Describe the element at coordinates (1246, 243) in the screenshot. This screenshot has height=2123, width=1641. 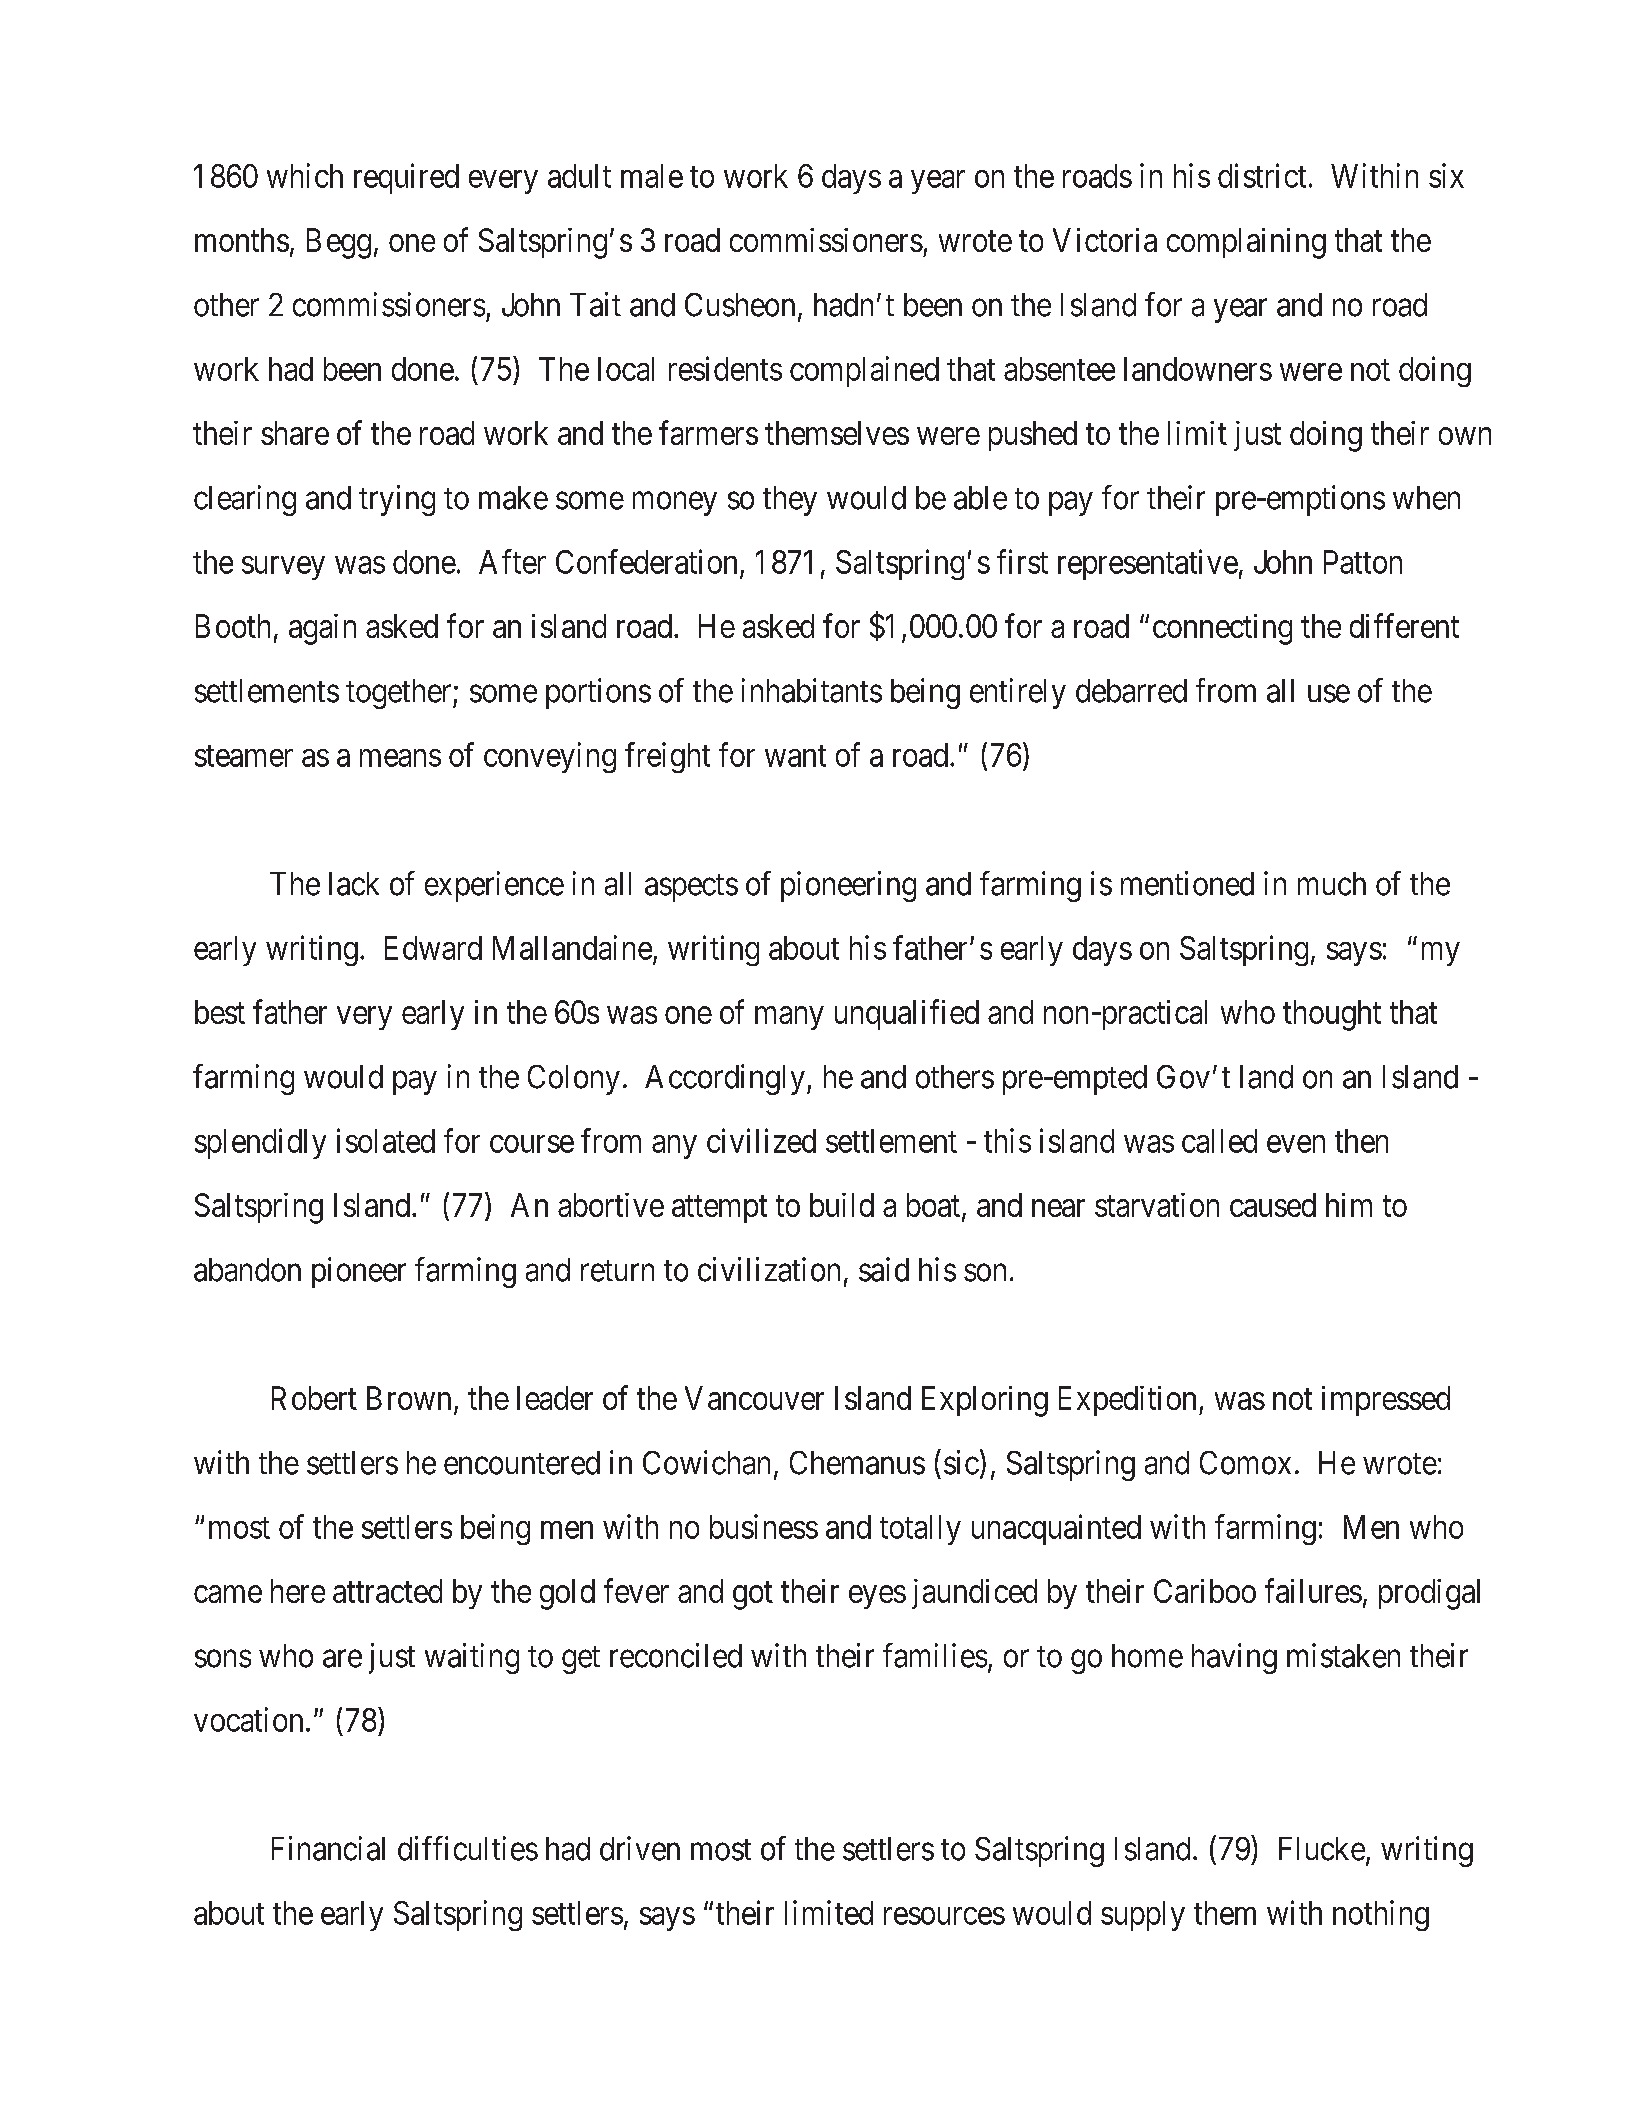
I see `complaining` at that location.
